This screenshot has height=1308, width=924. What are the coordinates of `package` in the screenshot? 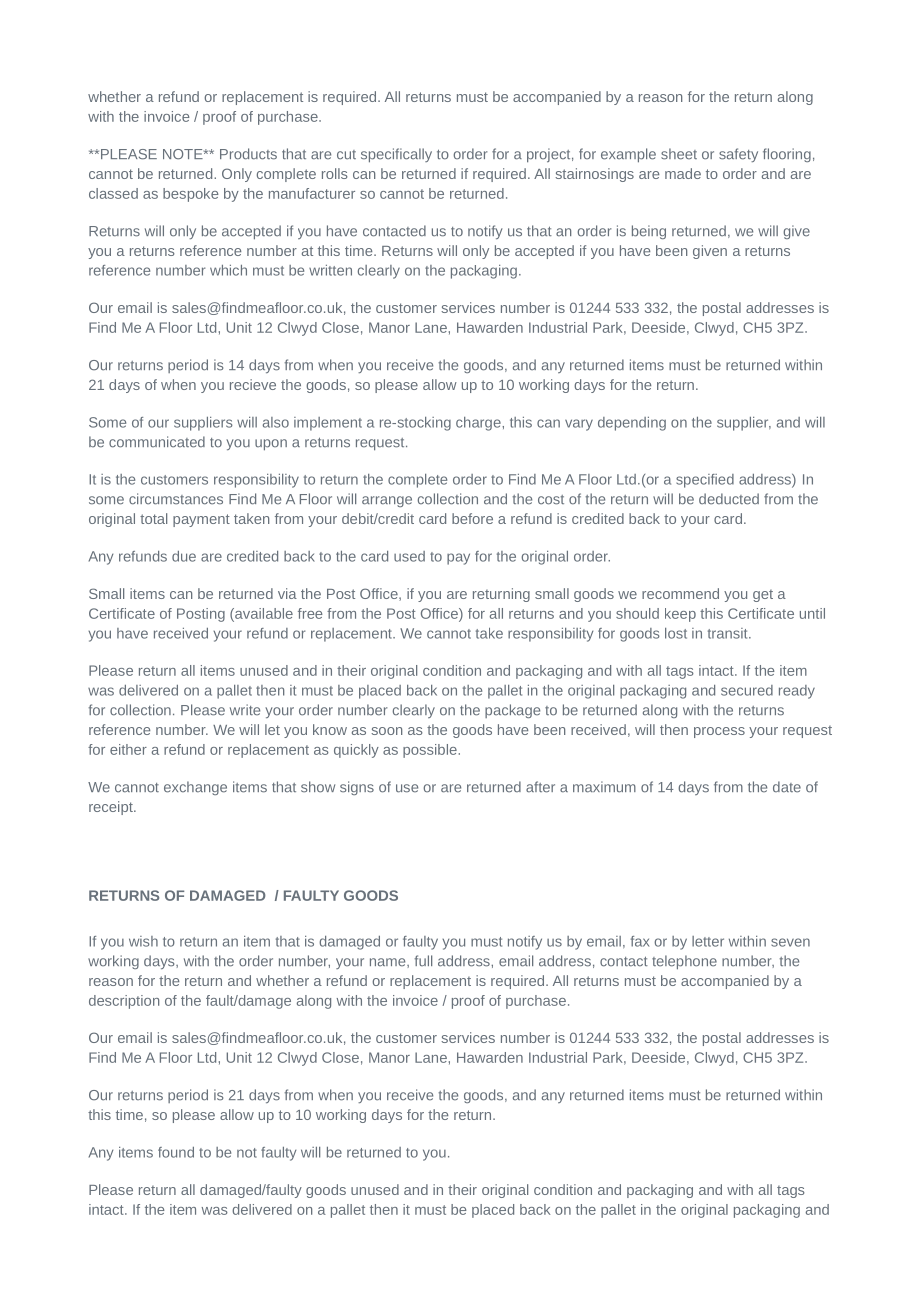 It's located at (512, 711).
